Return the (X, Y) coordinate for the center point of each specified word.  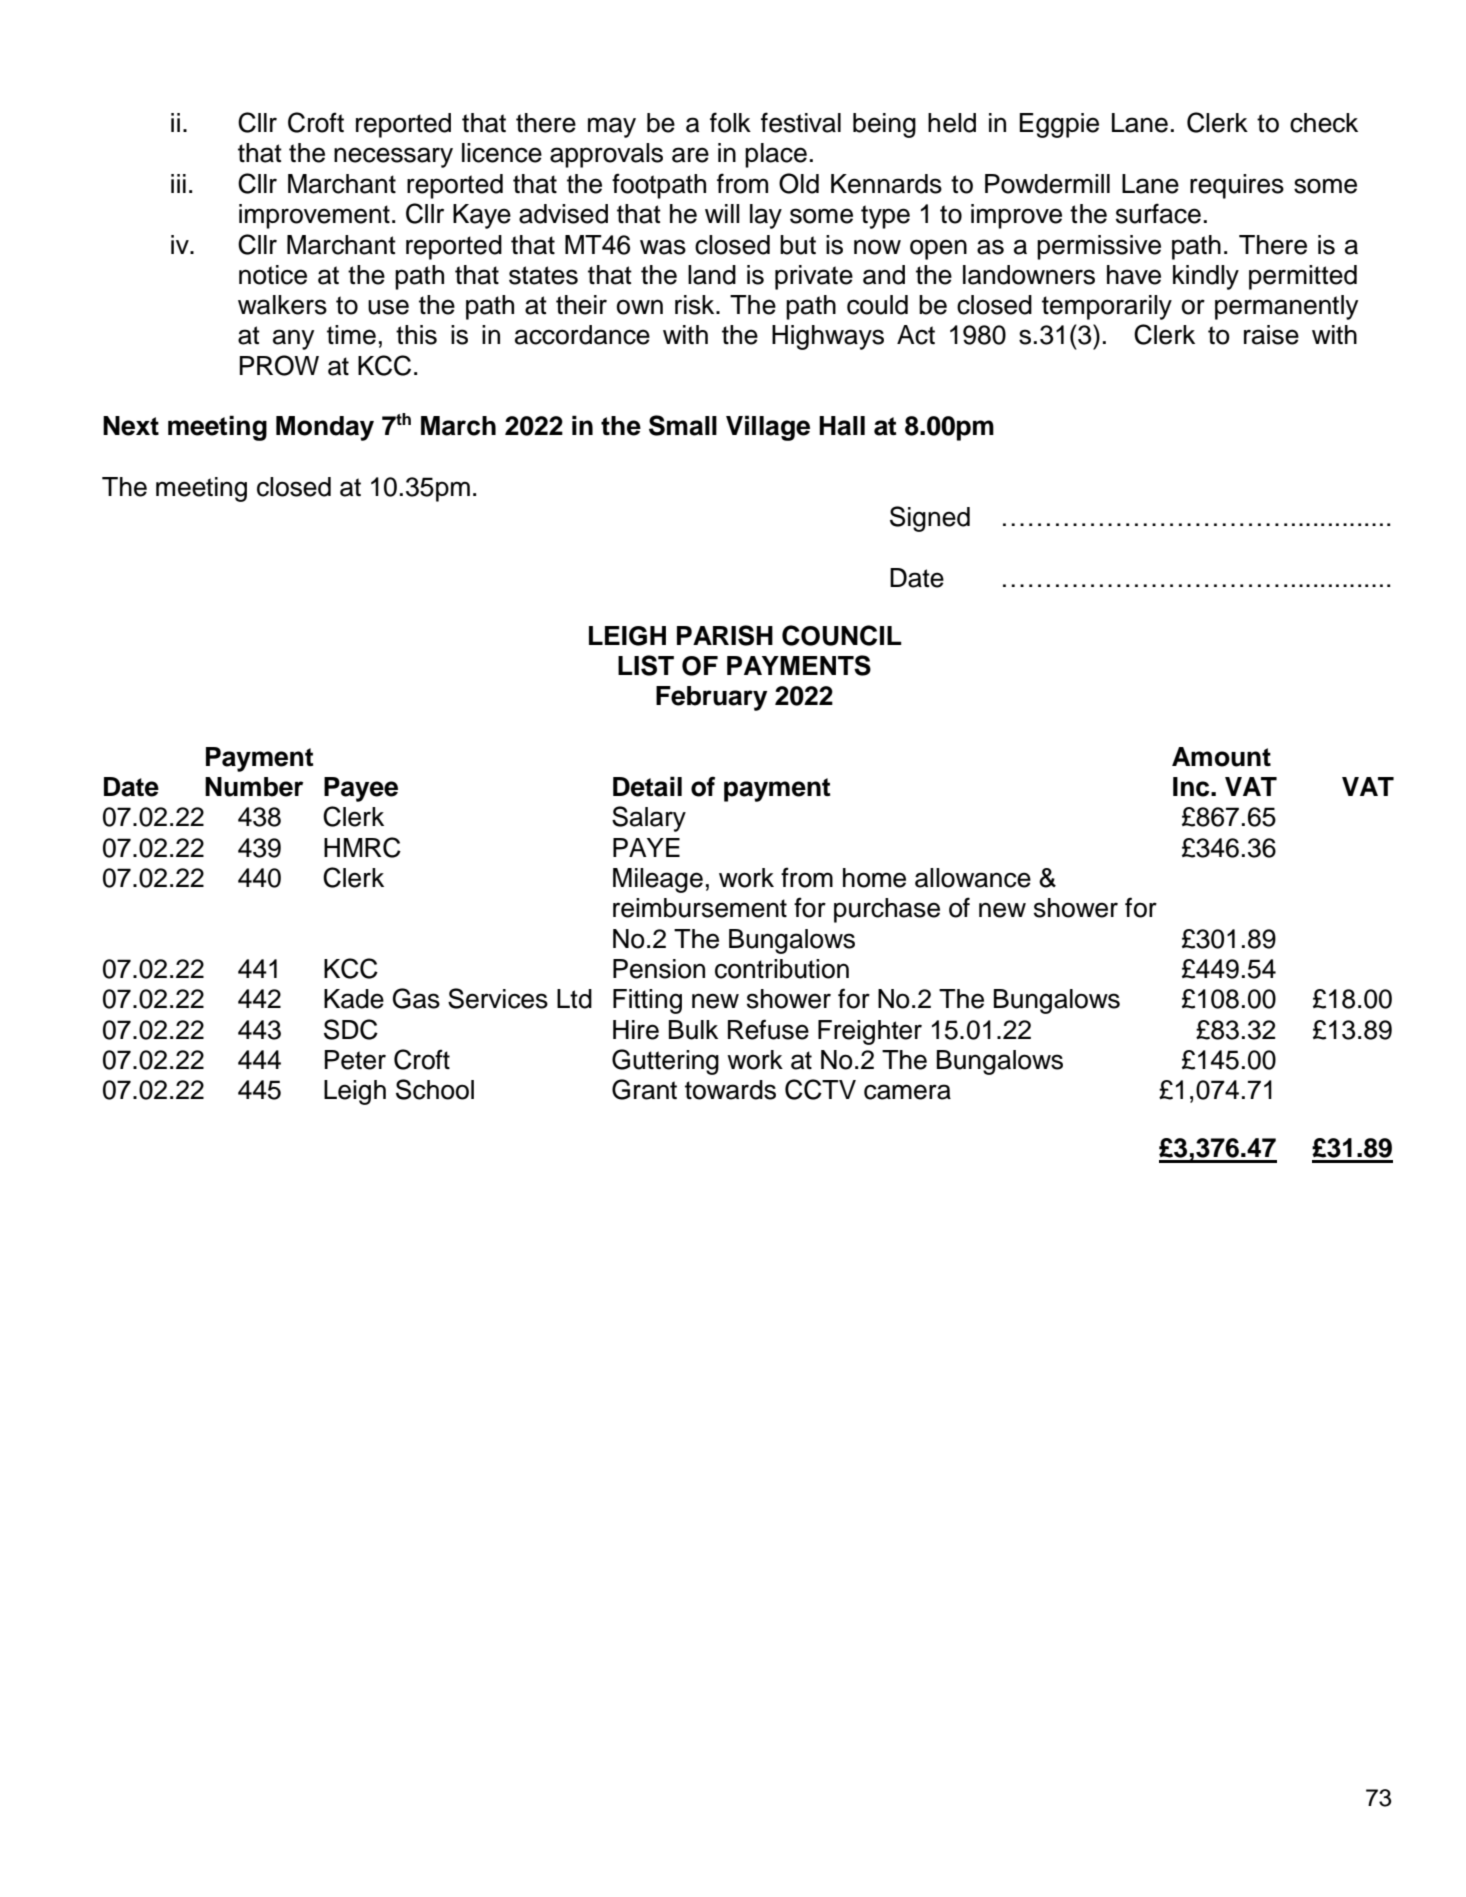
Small (683, 425)
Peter (355, 1060)
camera (907, 1092)
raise (1271, 335)
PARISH (725, 635)
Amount (1221, 757)
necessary (393, 157)
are (690, 155)
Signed (930, 519)
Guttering (665, 1062)
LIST (646, 665)
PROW (279, 365)
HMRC (362, 847)
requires (1237, 186)
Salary (649, 819)
